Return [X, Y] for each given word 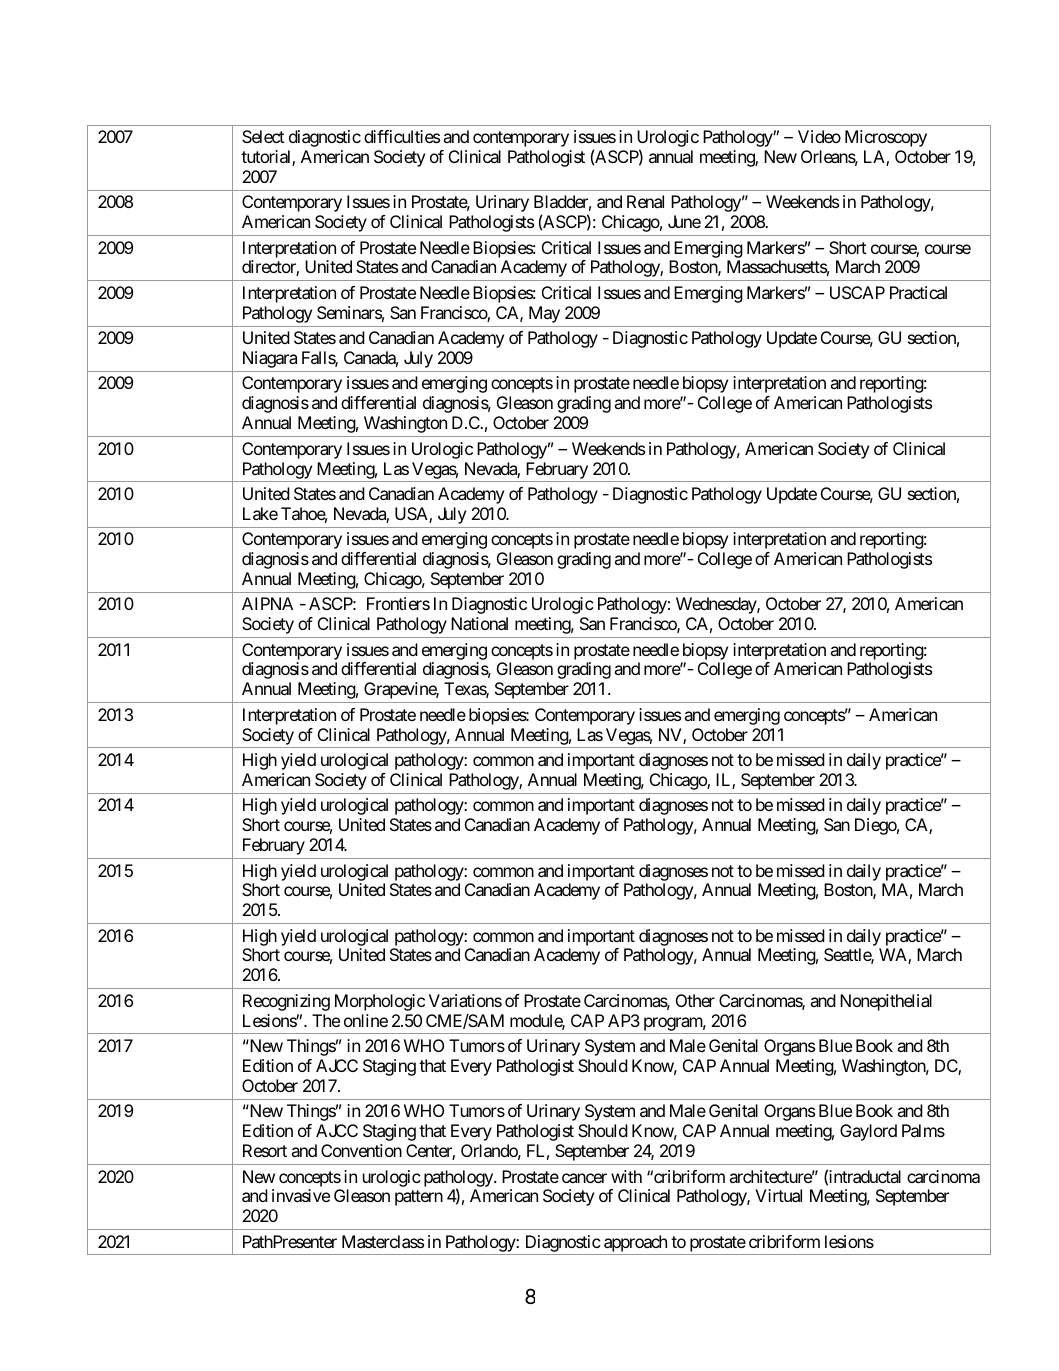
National [479, 623]
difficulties [402, 136]
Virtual [778, 1195]
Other [695, 1000]
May [544, 314]
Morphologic [380, 1002]
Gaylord [868, 1132]
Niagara [270, 359]
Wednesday [717, 605]
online [366, 1020]
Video [819, 136]
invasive [301, 1195]
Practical [918, 292]
